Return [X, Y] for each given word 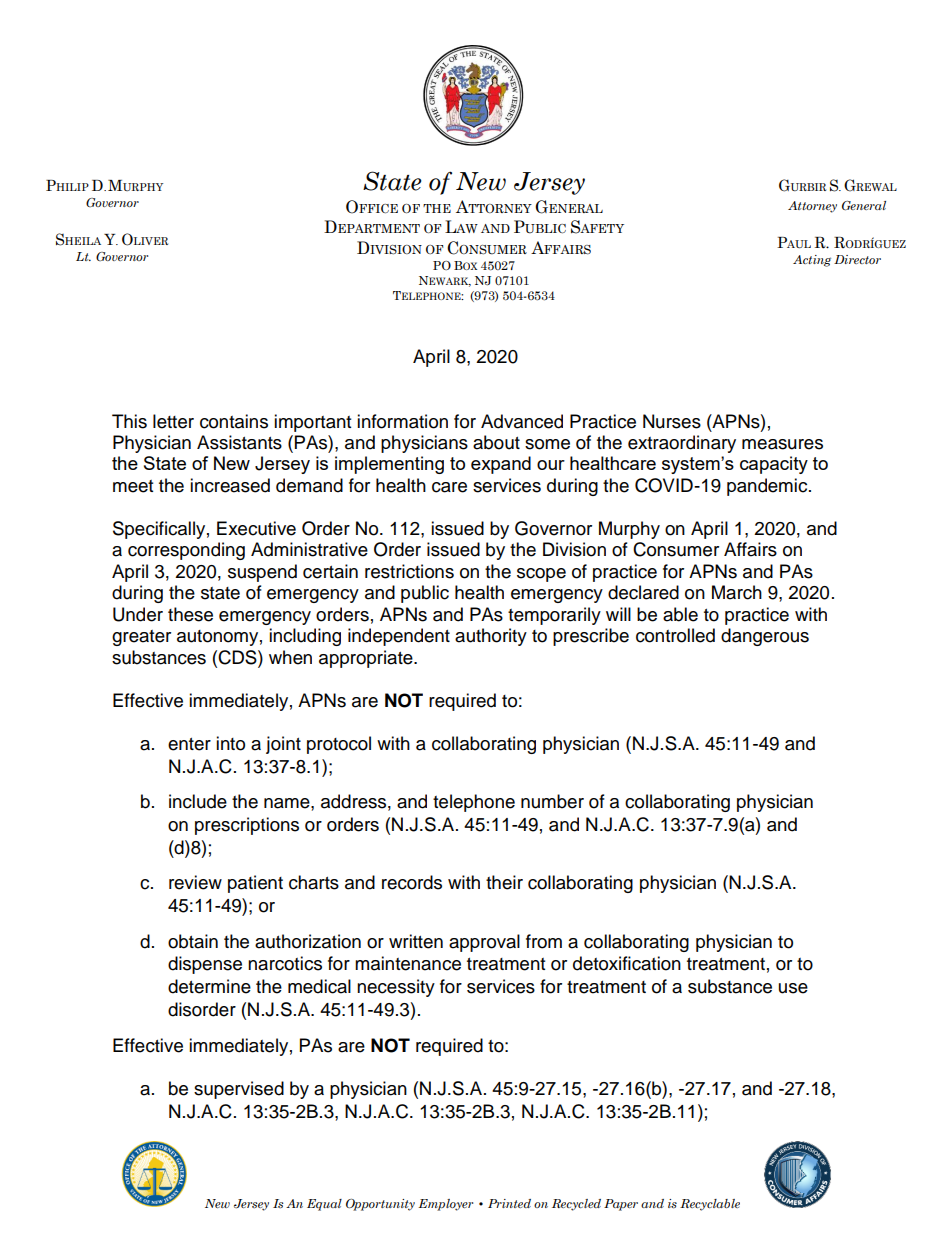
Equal [324, 1205]
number [552, 801]
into [230, 743]
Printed [509, 1203]
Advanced [522, 421]
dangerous [765, 637]
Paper [621, 1205]
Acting [812, 261]
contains [234, 421]
